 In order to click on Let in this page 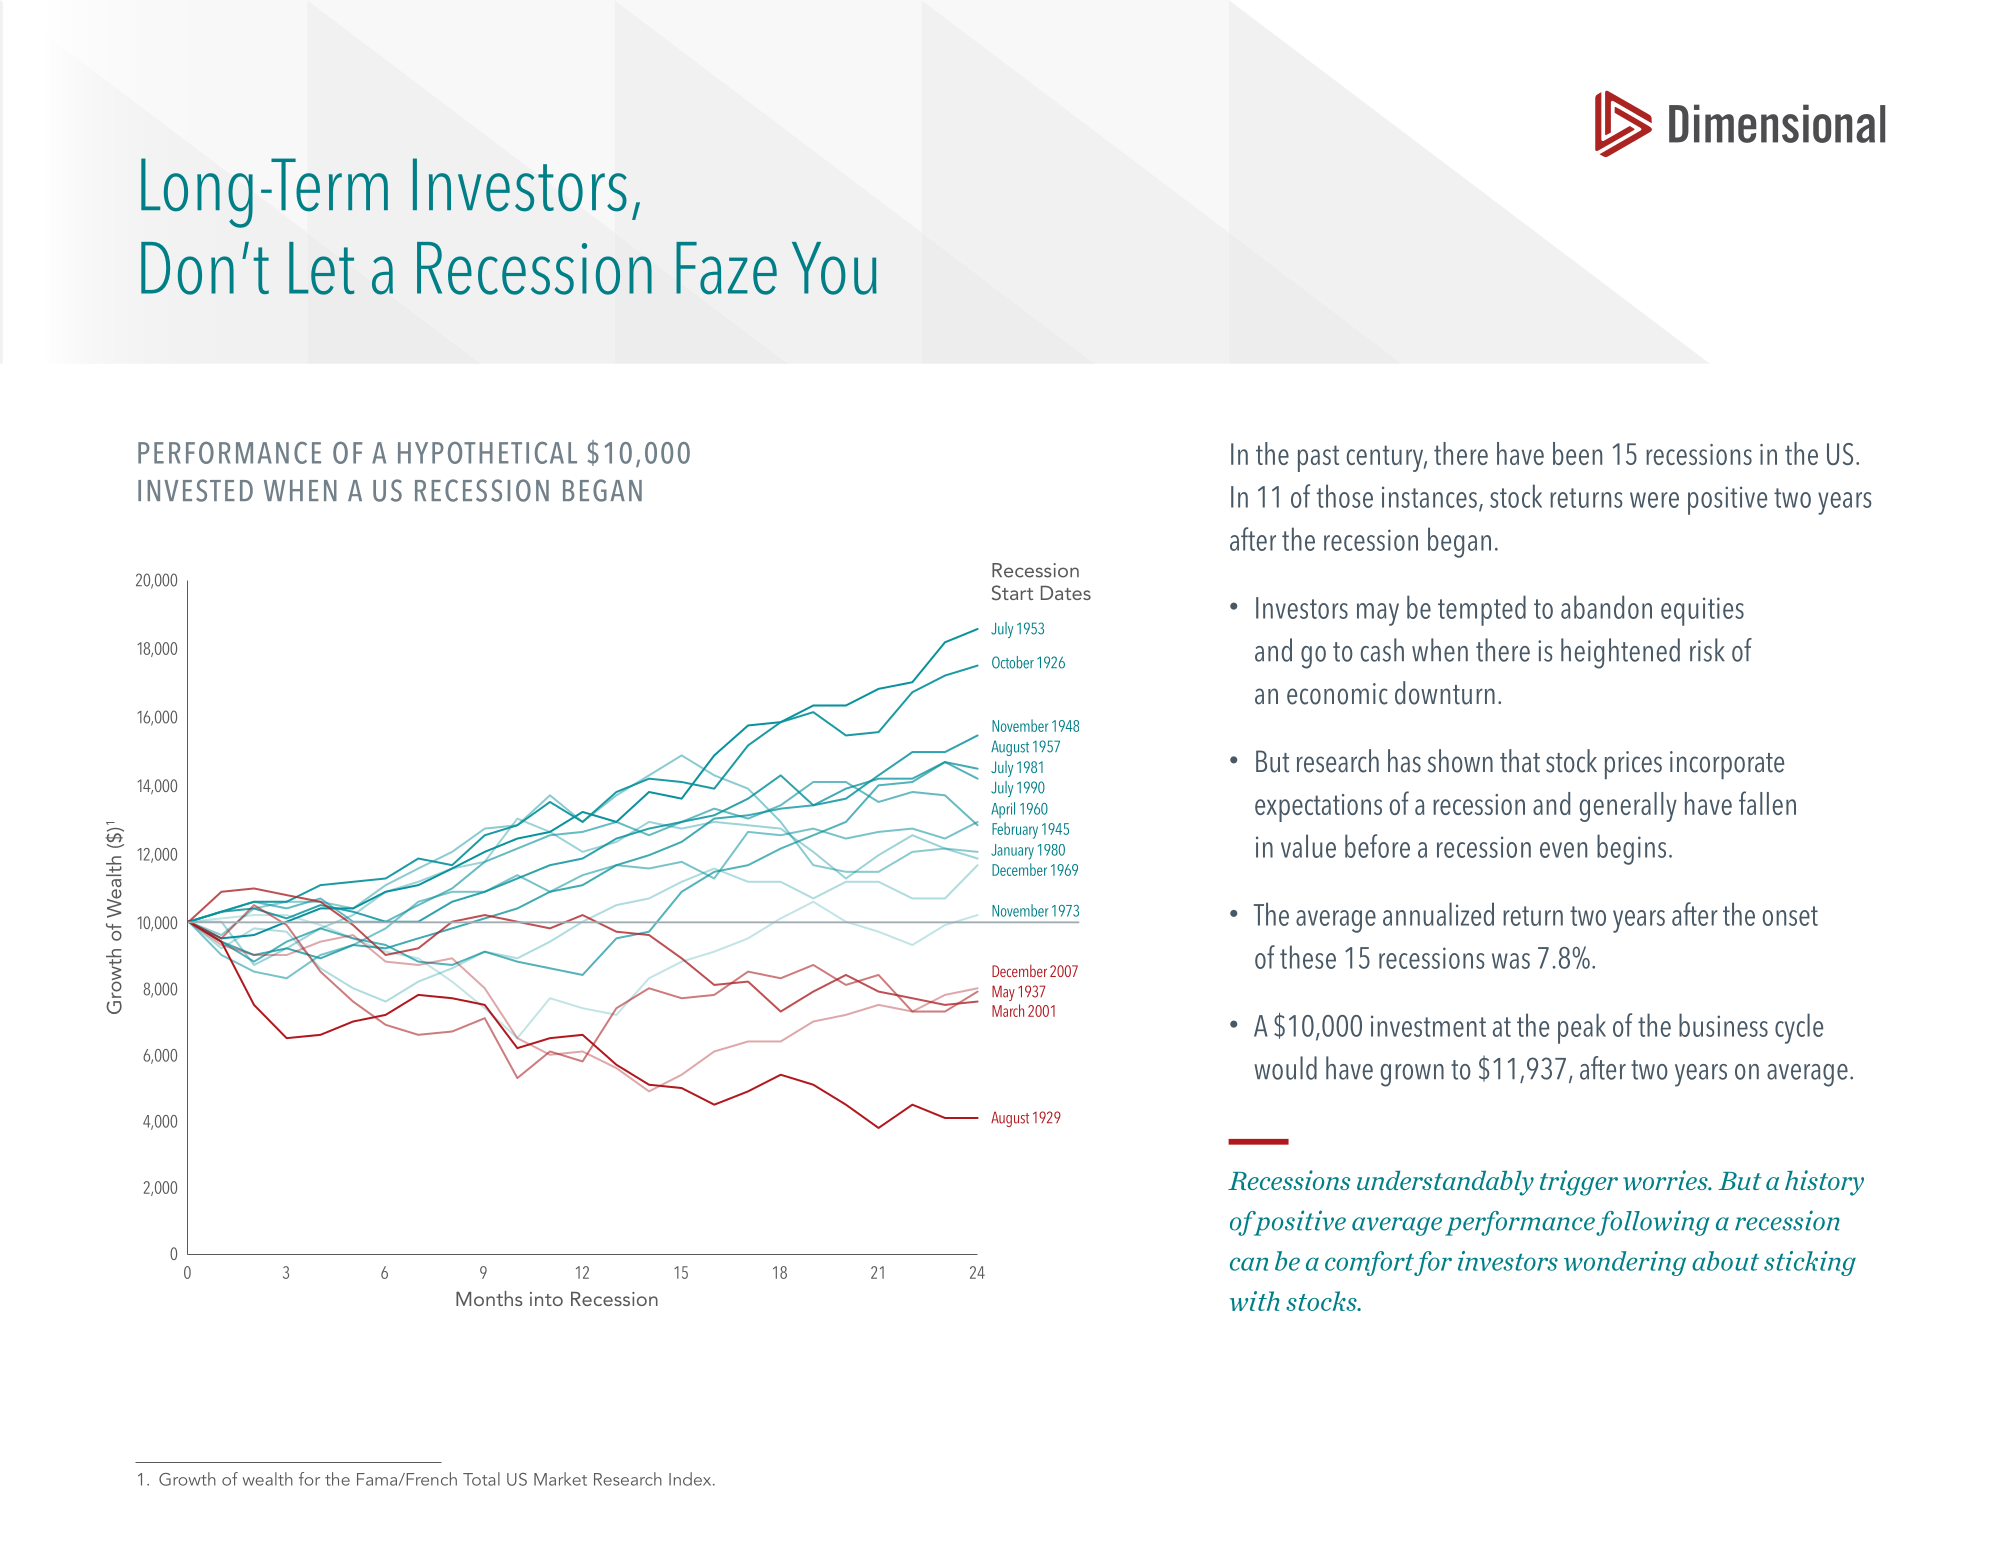, I will do `click(322, 268)`.
